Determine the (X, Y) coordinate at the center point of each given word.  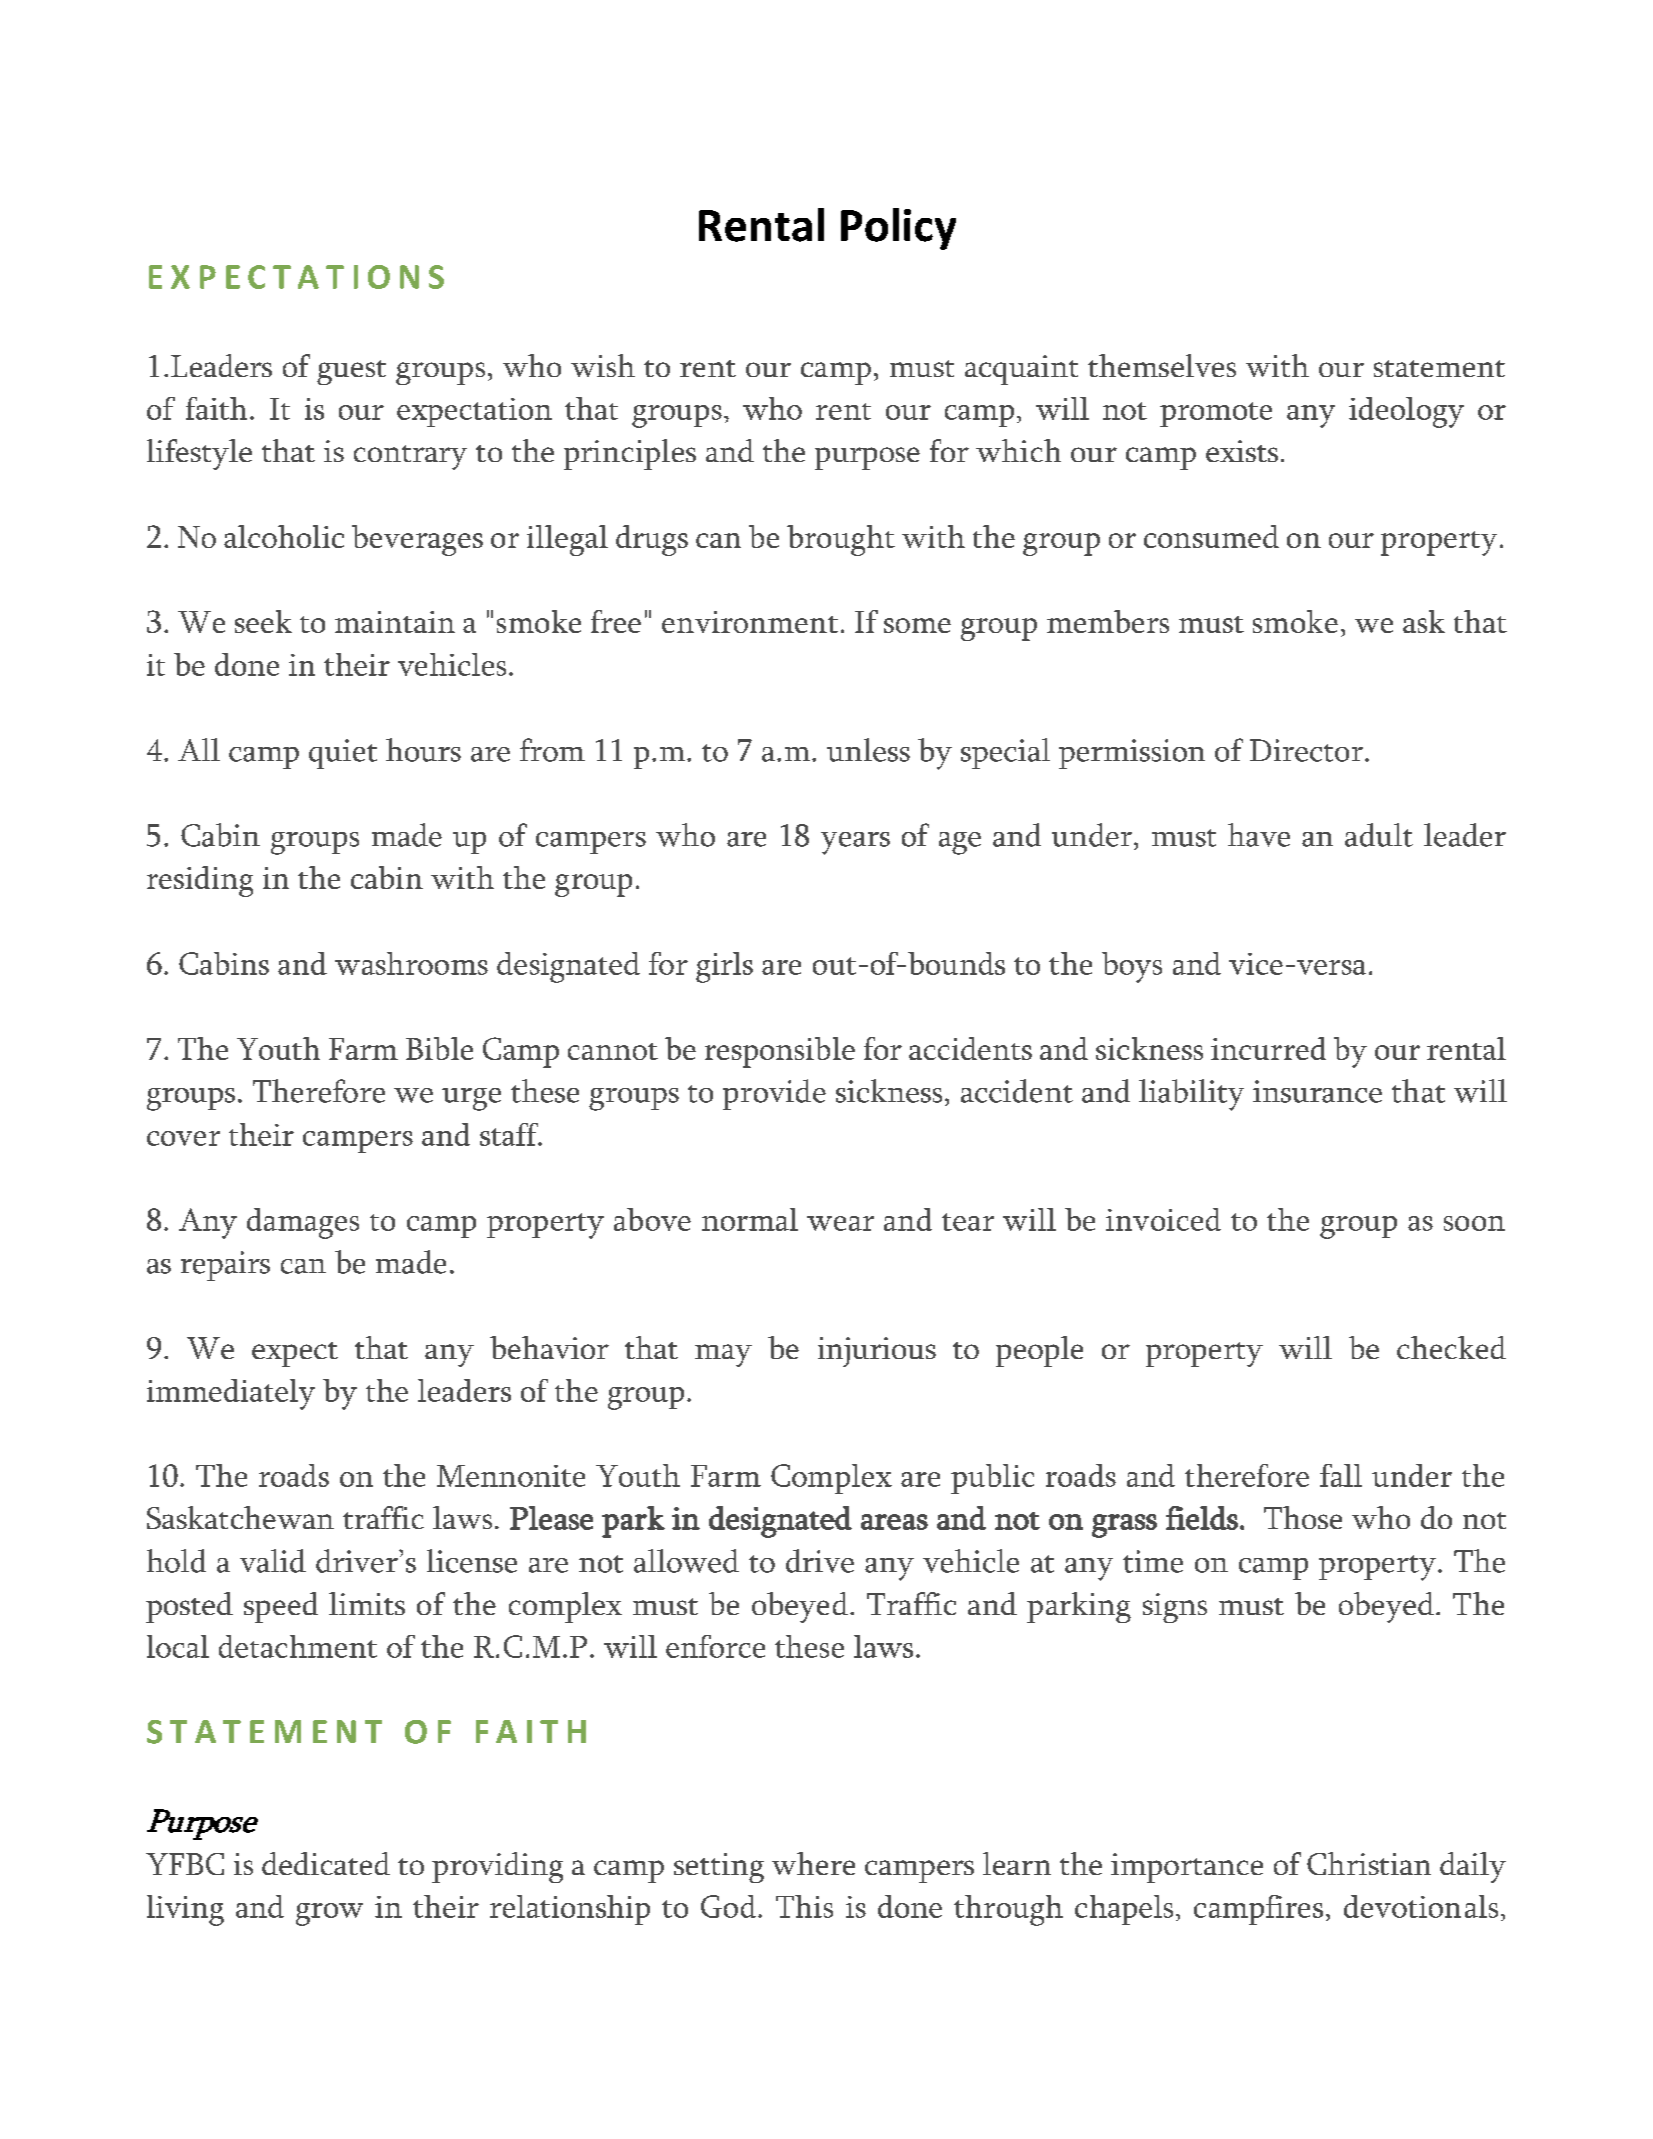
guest (351, 372)
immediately (231, 1394)
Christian (1369, 1863)
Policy (898, 229)
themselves (1162, 365)
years (855, 843)
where (813, 1863)
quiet (343, 754)
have (1259, 835)
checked (1451, 1347)
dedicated (326, 1863)
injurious (877, 1352)
